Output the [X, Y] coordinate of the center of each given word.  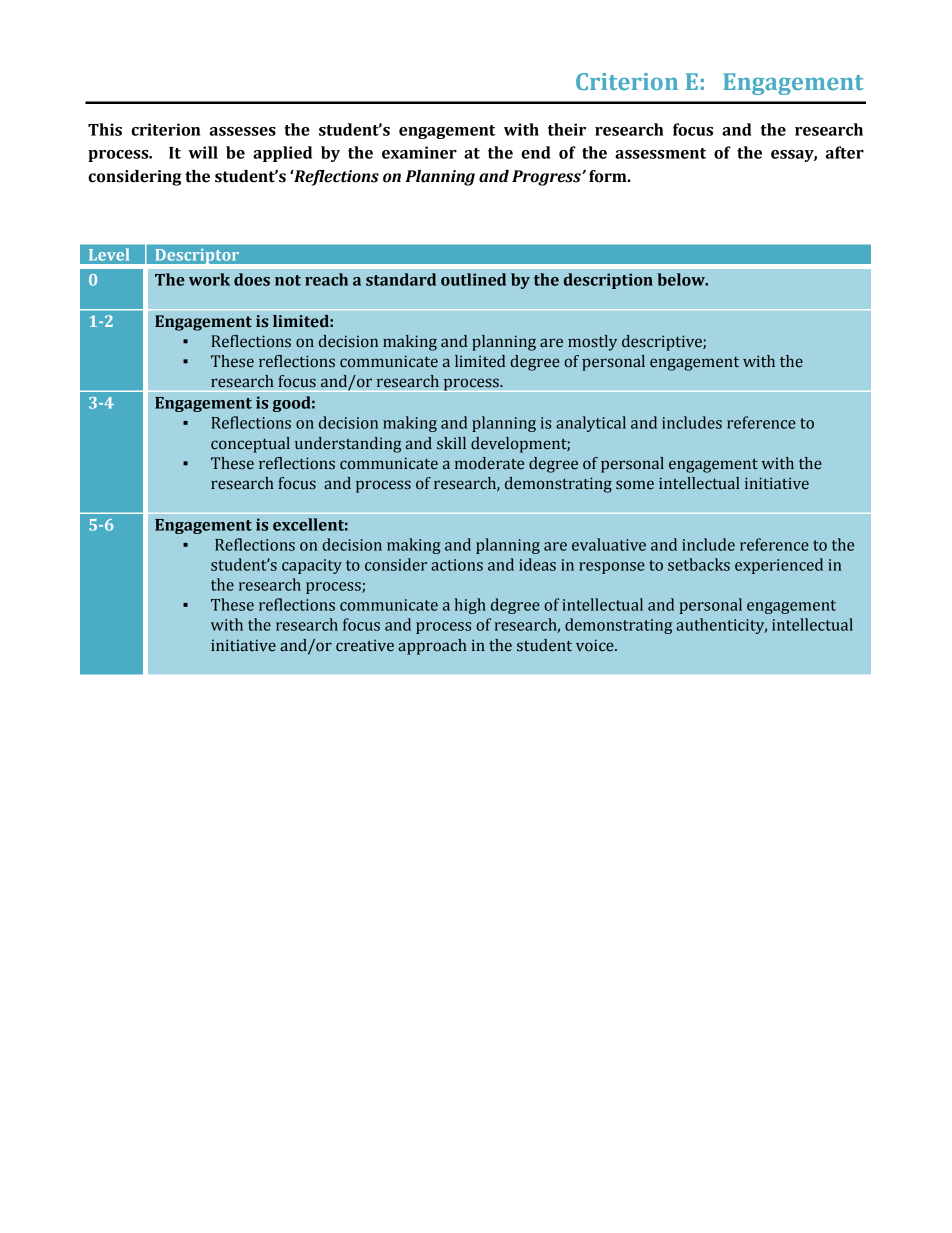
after [845, 152]
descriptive [663, 343]
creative [365, 645]
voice [596, 645]
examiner [419, 152]
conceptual [250, 445]
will [203, 152]
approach [432, 647]
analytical [591, 424]
